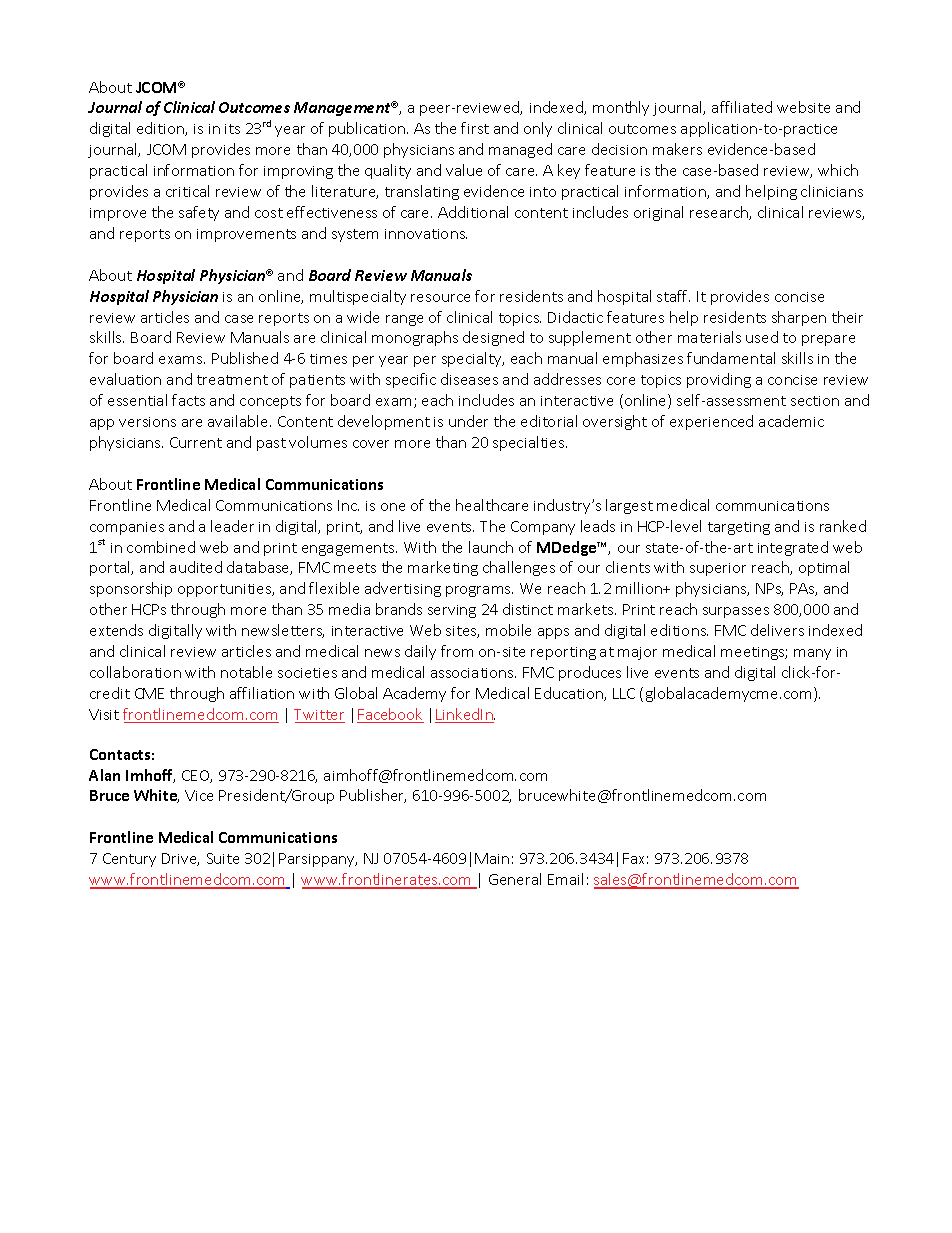 This page has width=952, height=1233. I want to click on affiliated, so click(742, 107).
